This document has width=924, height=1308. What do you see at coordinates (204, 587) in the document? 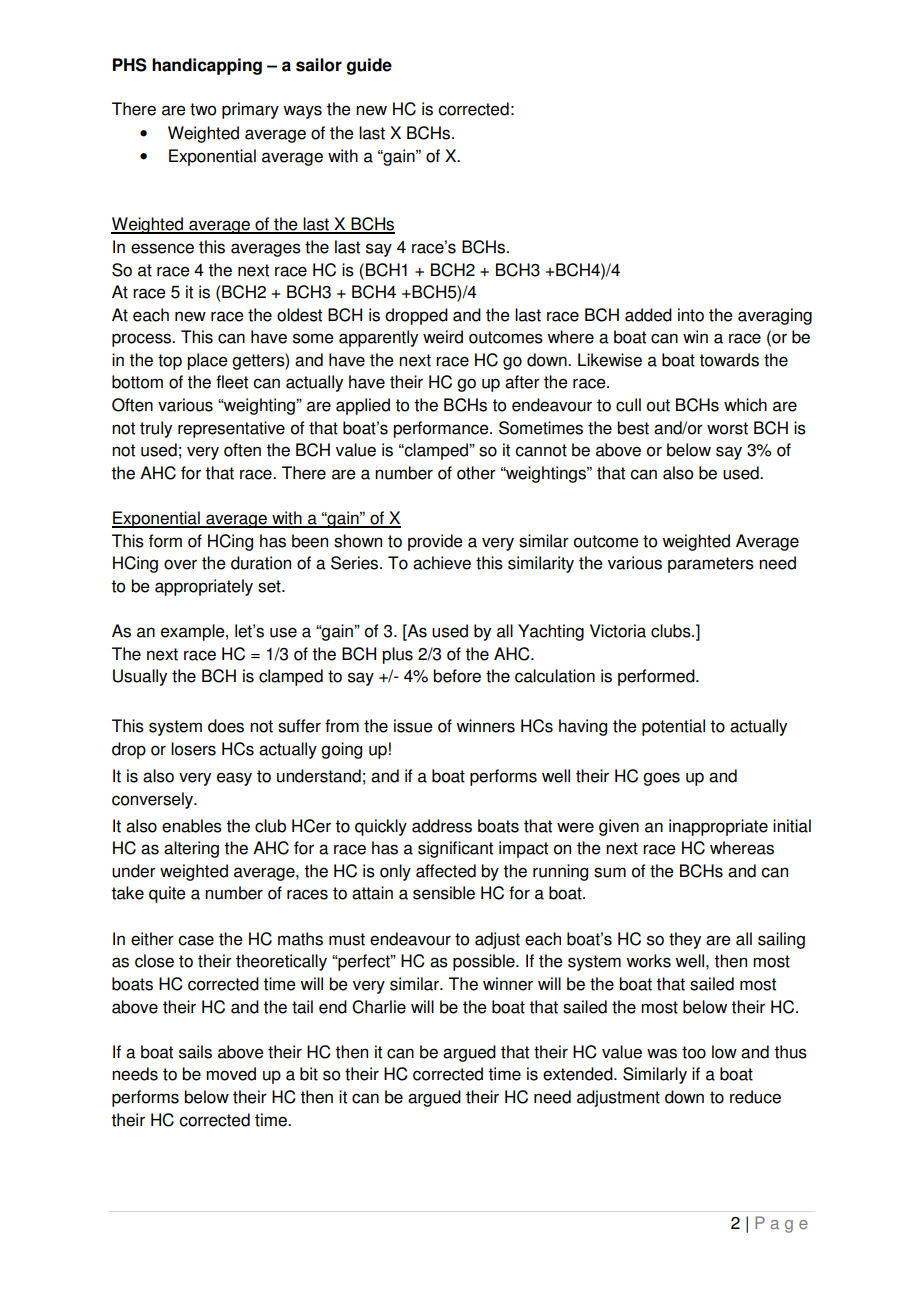
I see `appropriately` at bounding box center [204, 587].
